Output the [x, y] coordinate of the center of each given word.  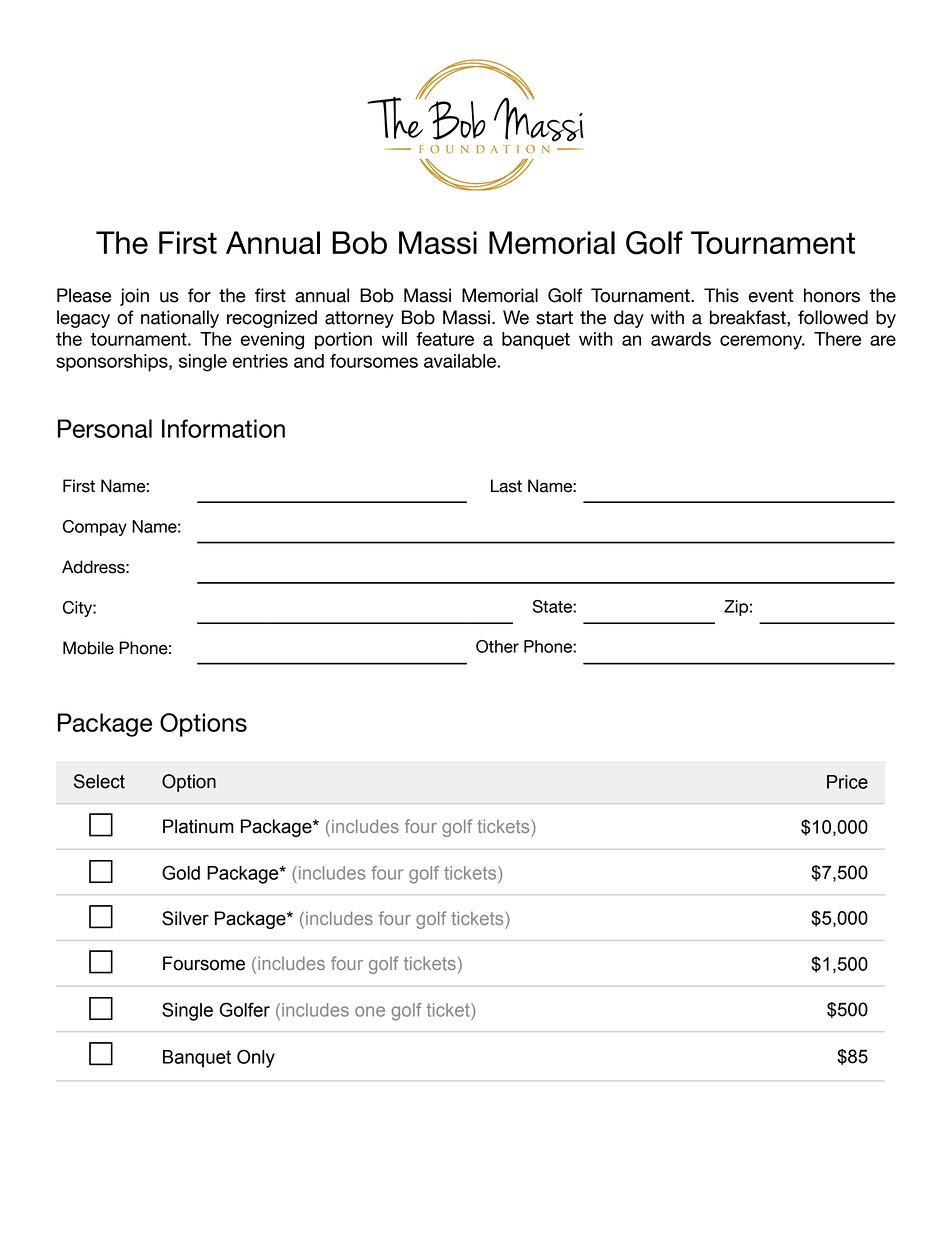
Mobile [88, 648]
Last [506, 486]
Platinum [198, 826]
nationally [180, 319]
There [837, 339]
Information [223, 428]
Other [497, 646]
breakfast [749, 317]
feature [445, 339]
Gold [181, 872]
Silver [185, 918]
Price [847, 782]
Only [256, 1058]
